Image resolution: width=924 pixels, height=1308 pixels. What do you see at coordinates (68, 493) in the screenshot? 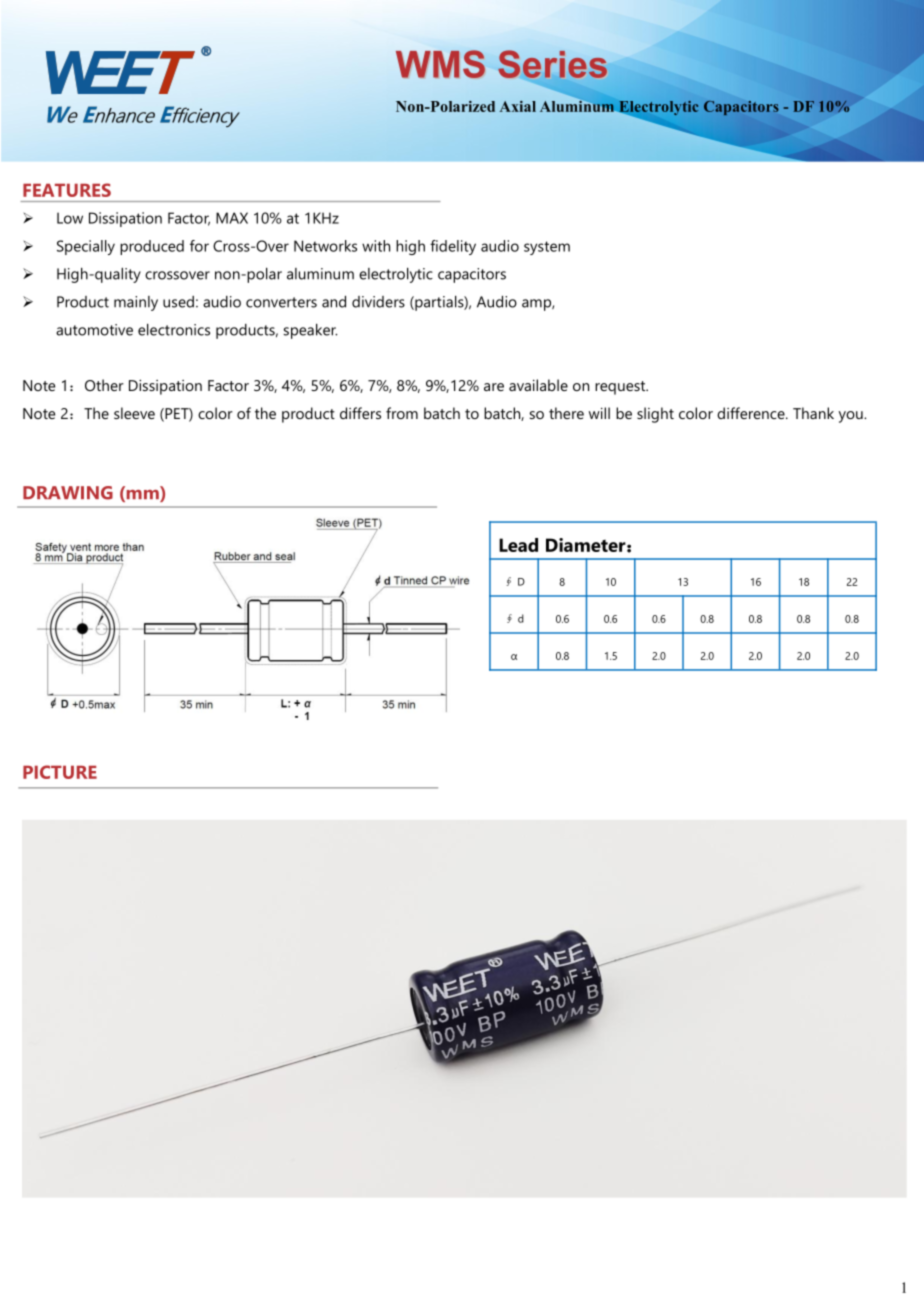
I see `DRAWING` at bounding box center [68, 493].
